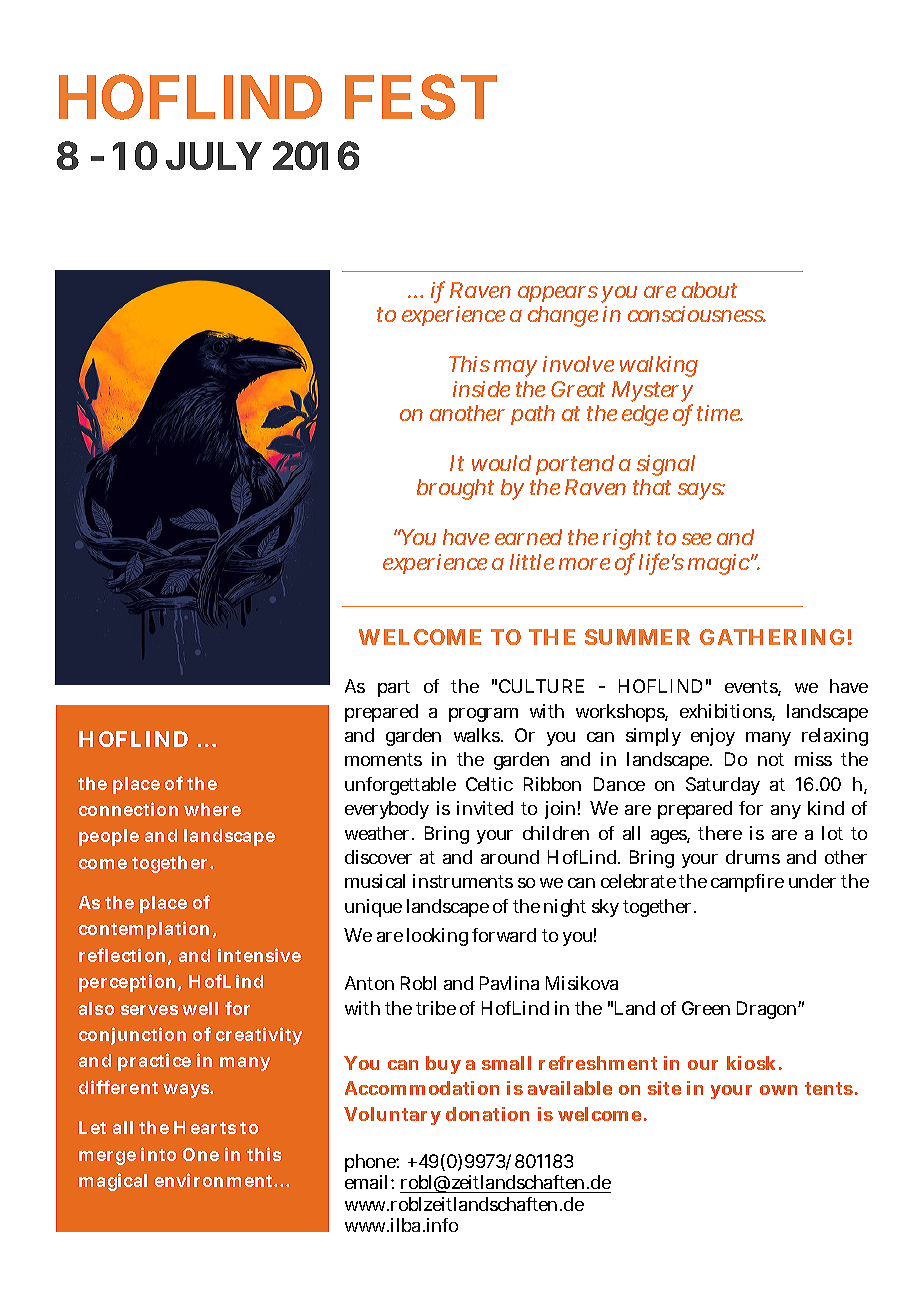 The width and height of the screenshot is (924, 1308). What do you see at coordinates (394, 688) in the screenshot?
I see `part` at bounding box center [394, 688].
